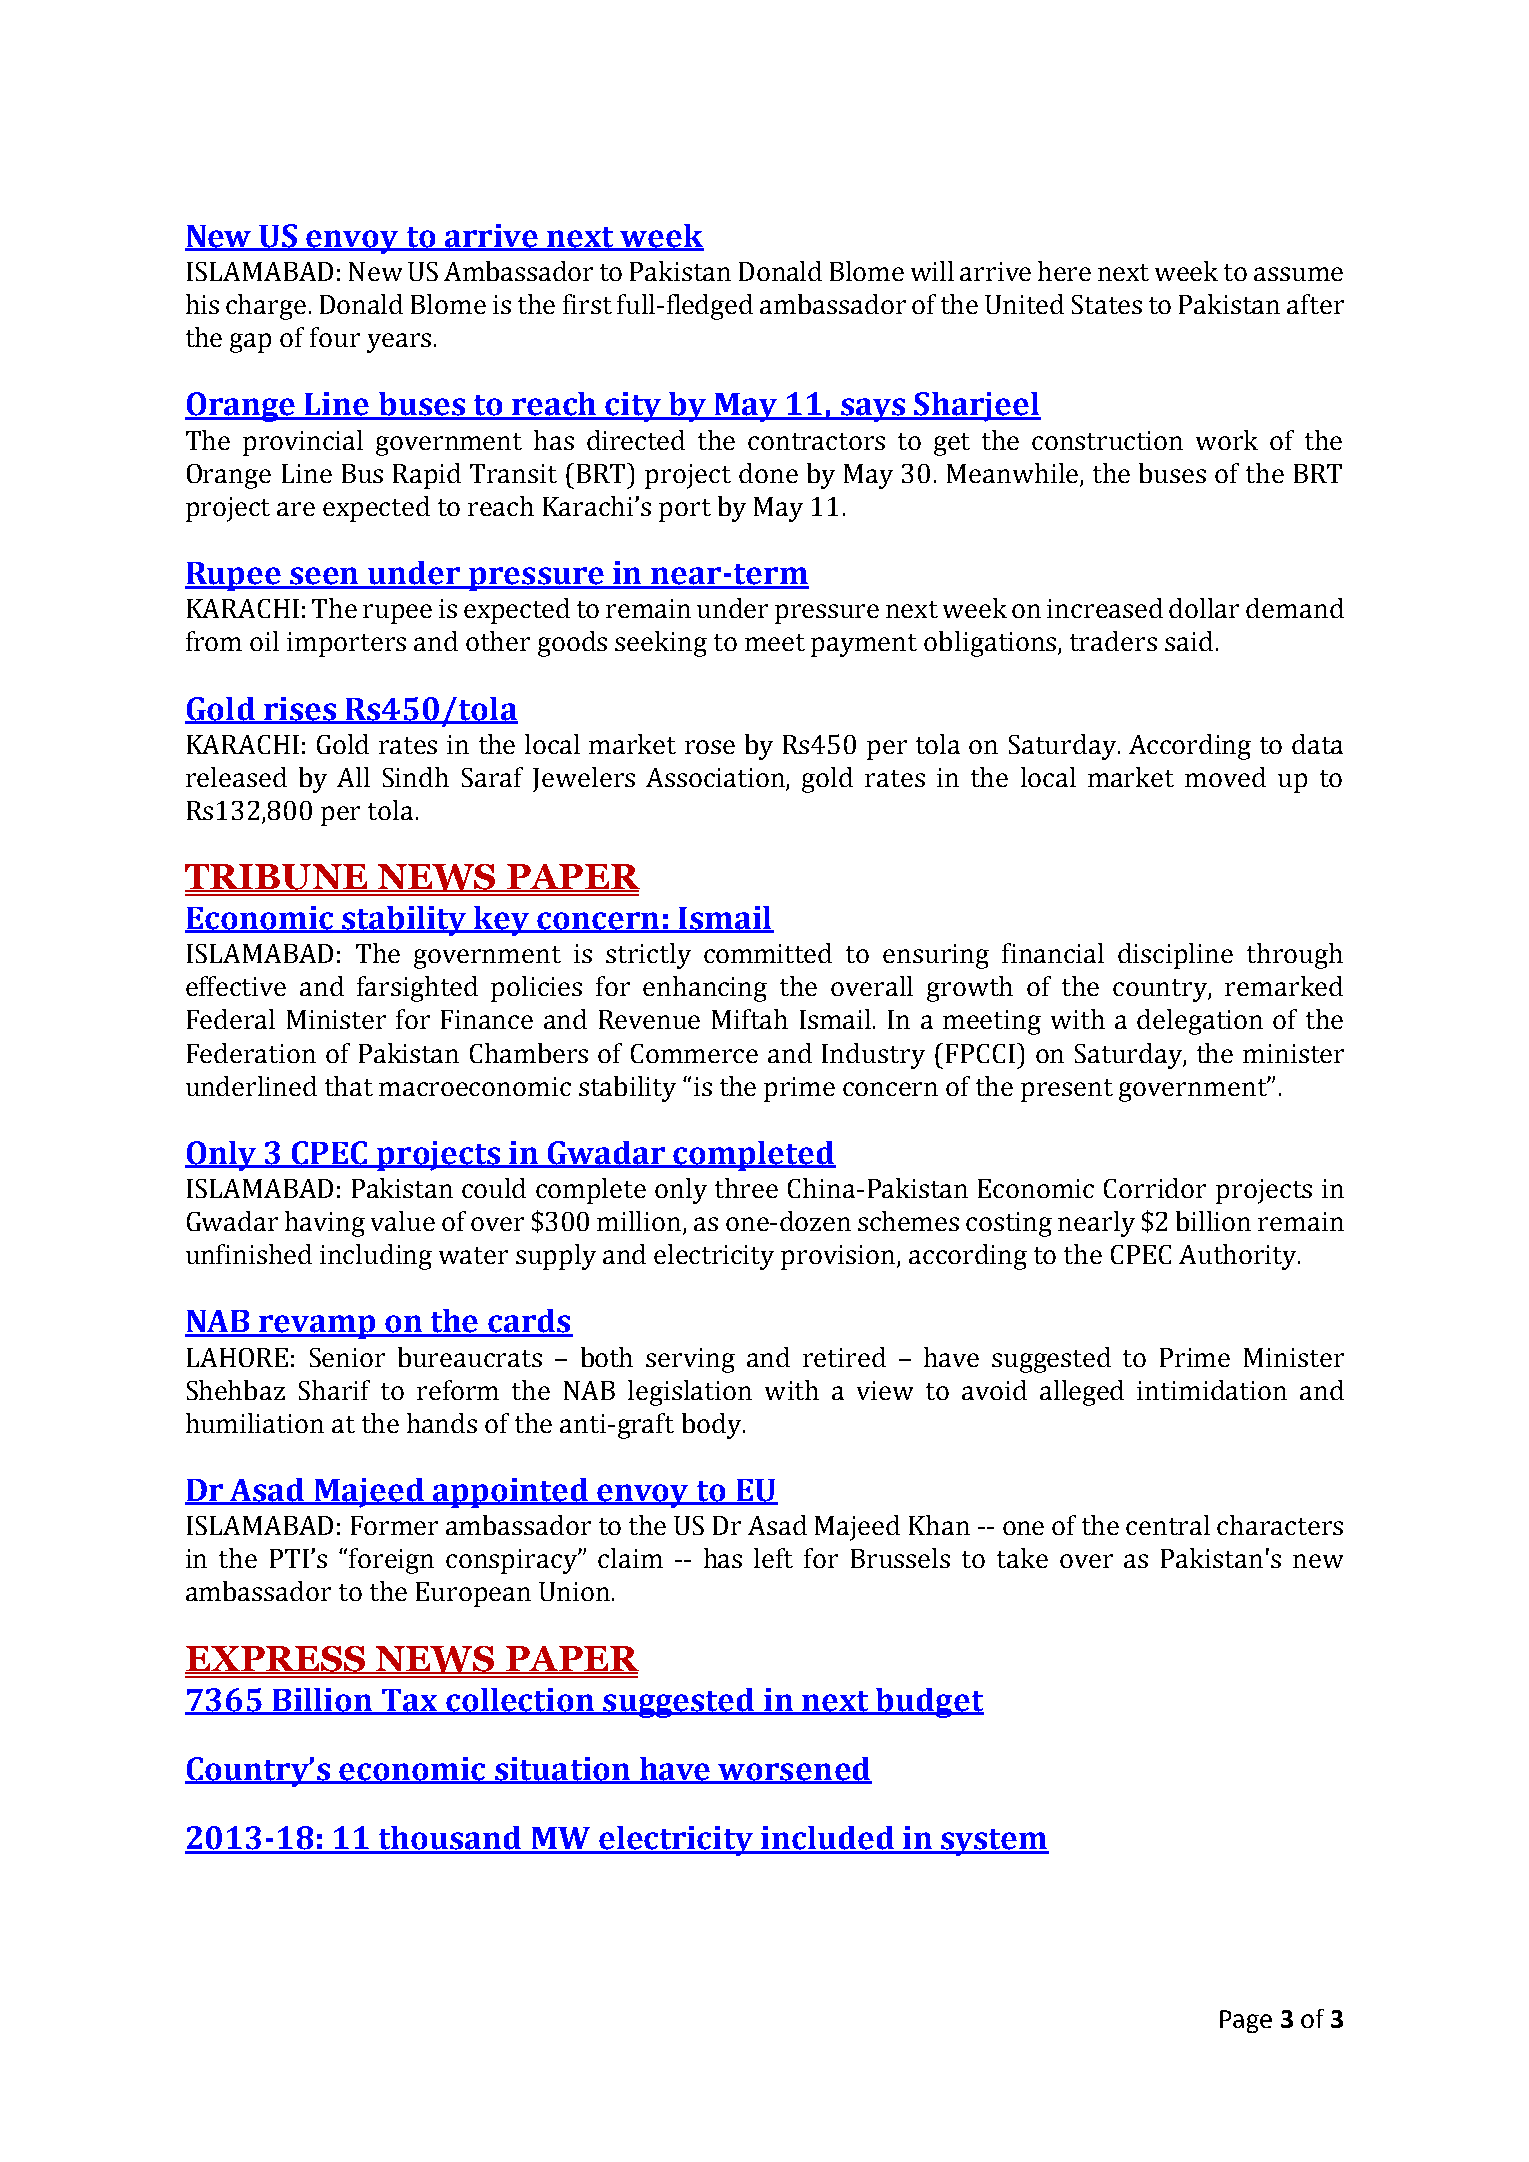  What do you see at coordinates (563, 1770) in the image?
I see `situation` at bounding box center [563, 1770].
